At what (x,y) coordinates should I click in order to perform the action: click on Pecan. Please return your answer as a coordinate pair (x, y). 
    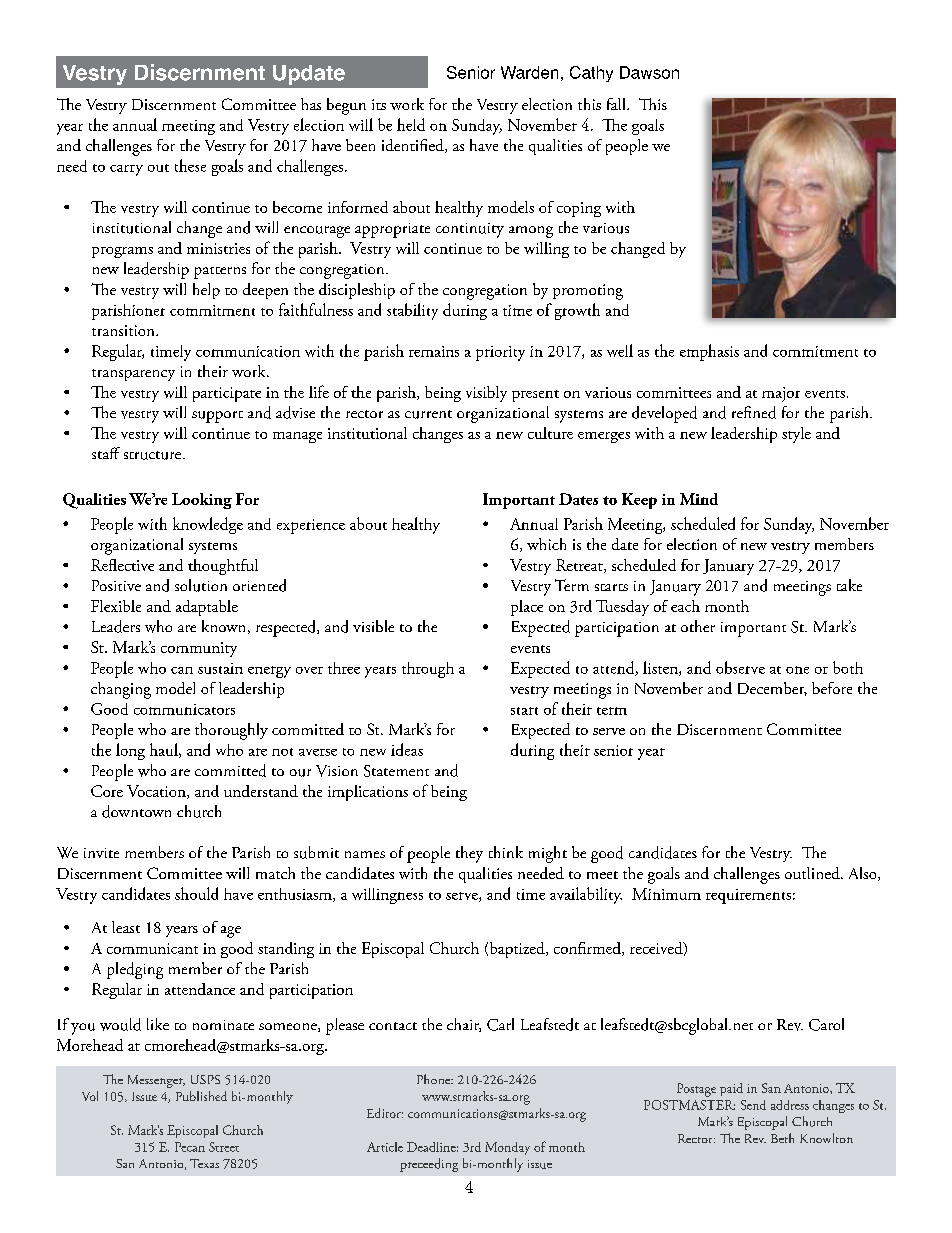
    Looking at the image, I should click on (190, 1147).
